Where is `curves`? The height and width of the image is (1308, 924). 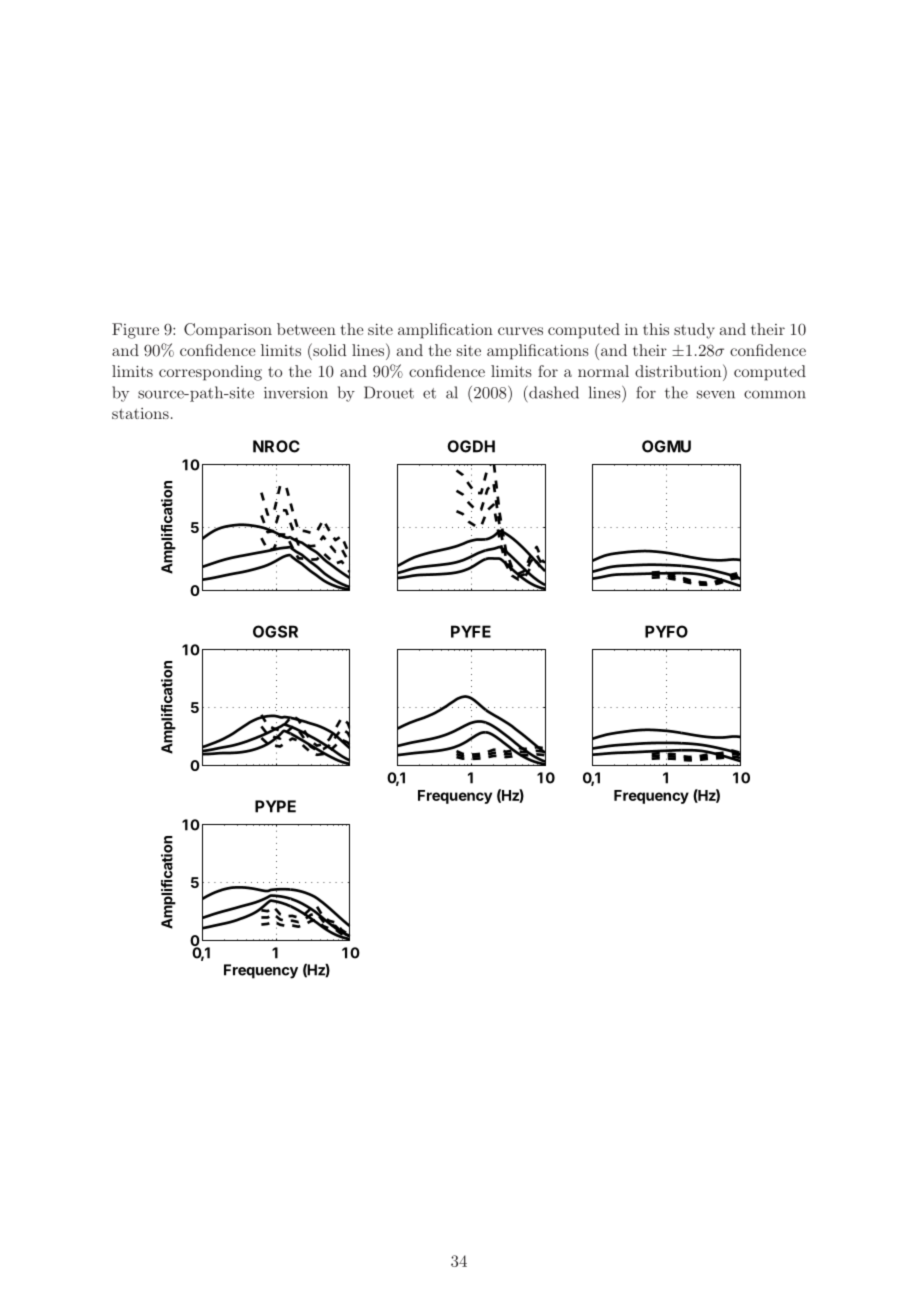 curves is located at coordinates (520, 331).
